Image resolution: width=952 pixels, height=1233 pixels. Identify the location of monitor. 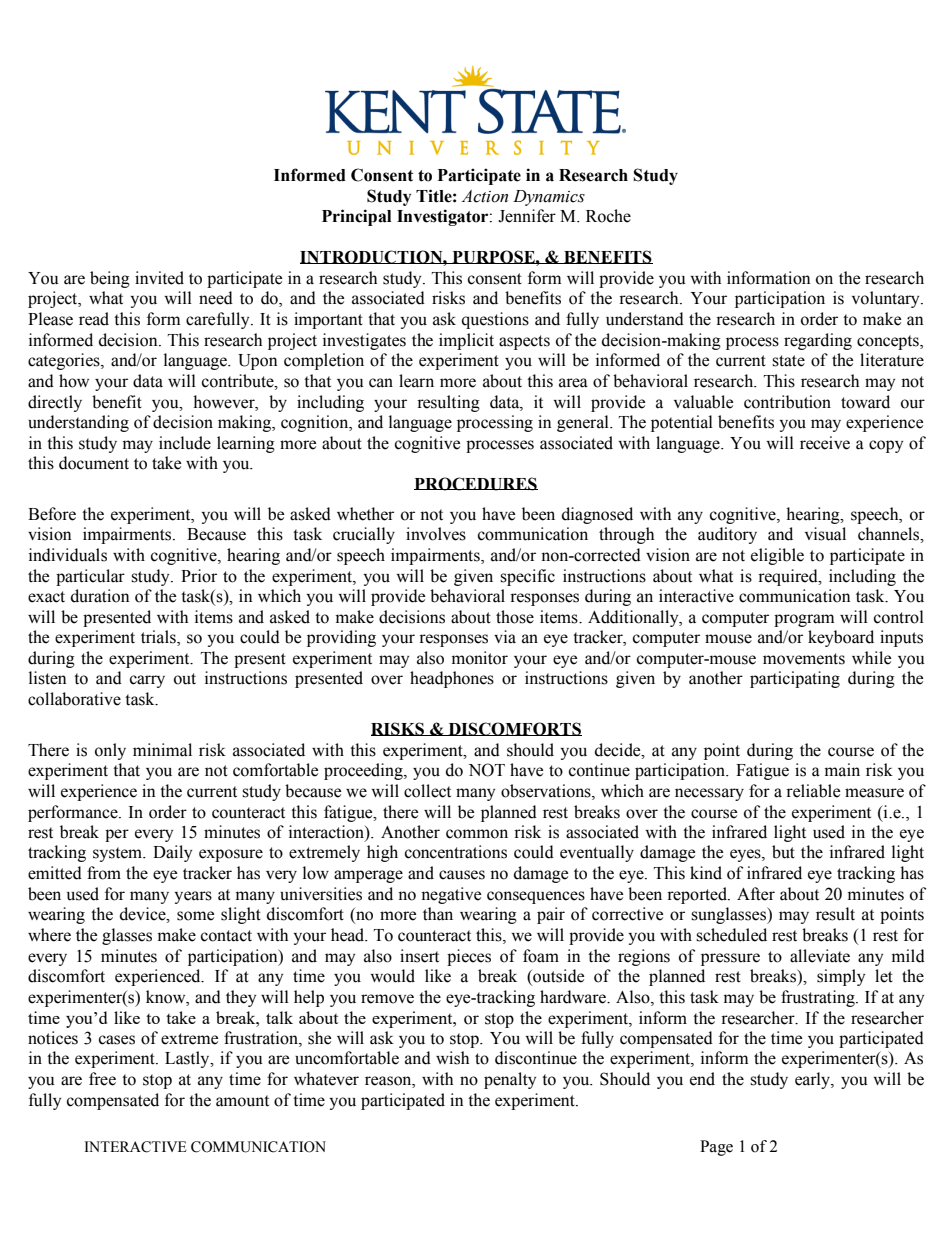
(480, 658).
